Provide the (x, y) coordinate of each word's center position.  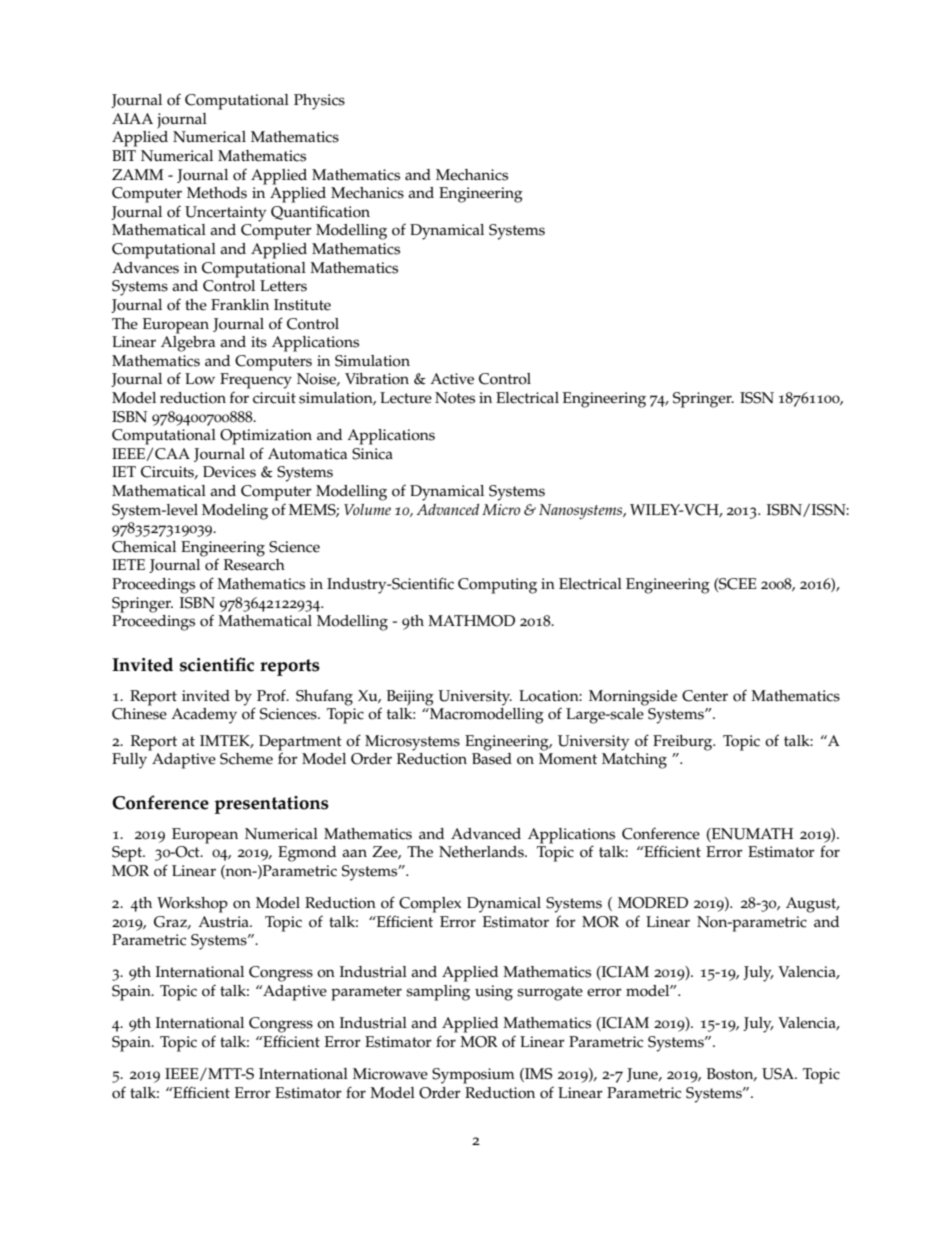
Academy (204, 716)
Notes (455, 398)
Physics (319, 102)
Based (492, 759)
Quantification (320, 212)
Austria (224, 922)
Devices (229, 472)
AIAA (132, 118)
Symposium (473, 1076)
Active (452, 379)
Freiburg (684, 743)
